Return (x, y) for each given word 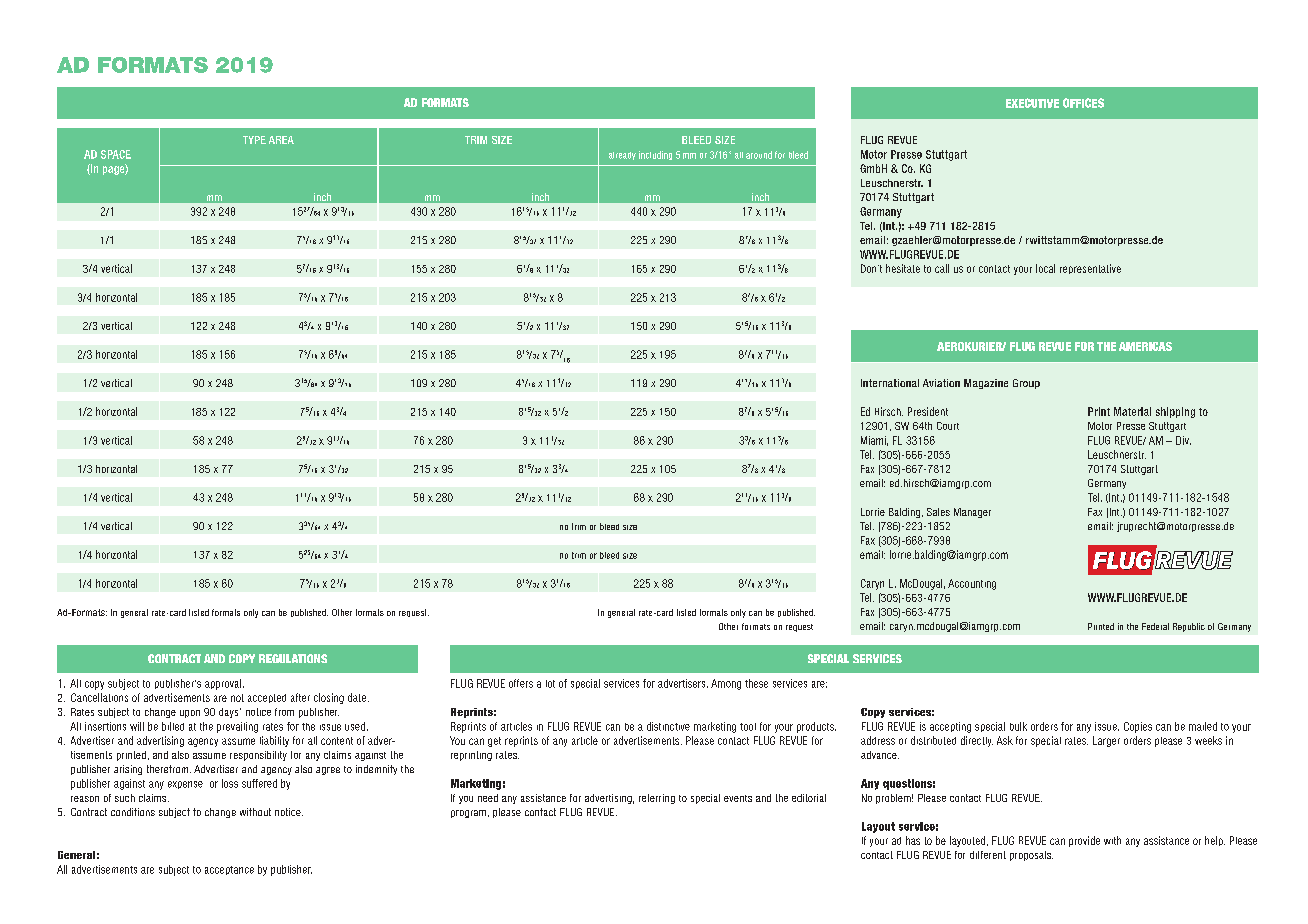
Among (726, 684)
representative (1090, 269)
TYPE (254, 140)
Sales (938, 512)
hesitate (903, 268)
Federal (1155, 626)
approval (224, 684)
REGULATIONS (293, 658)
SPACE (116, 154)
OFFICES (1083, 103)
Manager (972, 513)
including (655, 155)
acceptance (229, 870)
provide (1084, 841)
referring (657, 799)
